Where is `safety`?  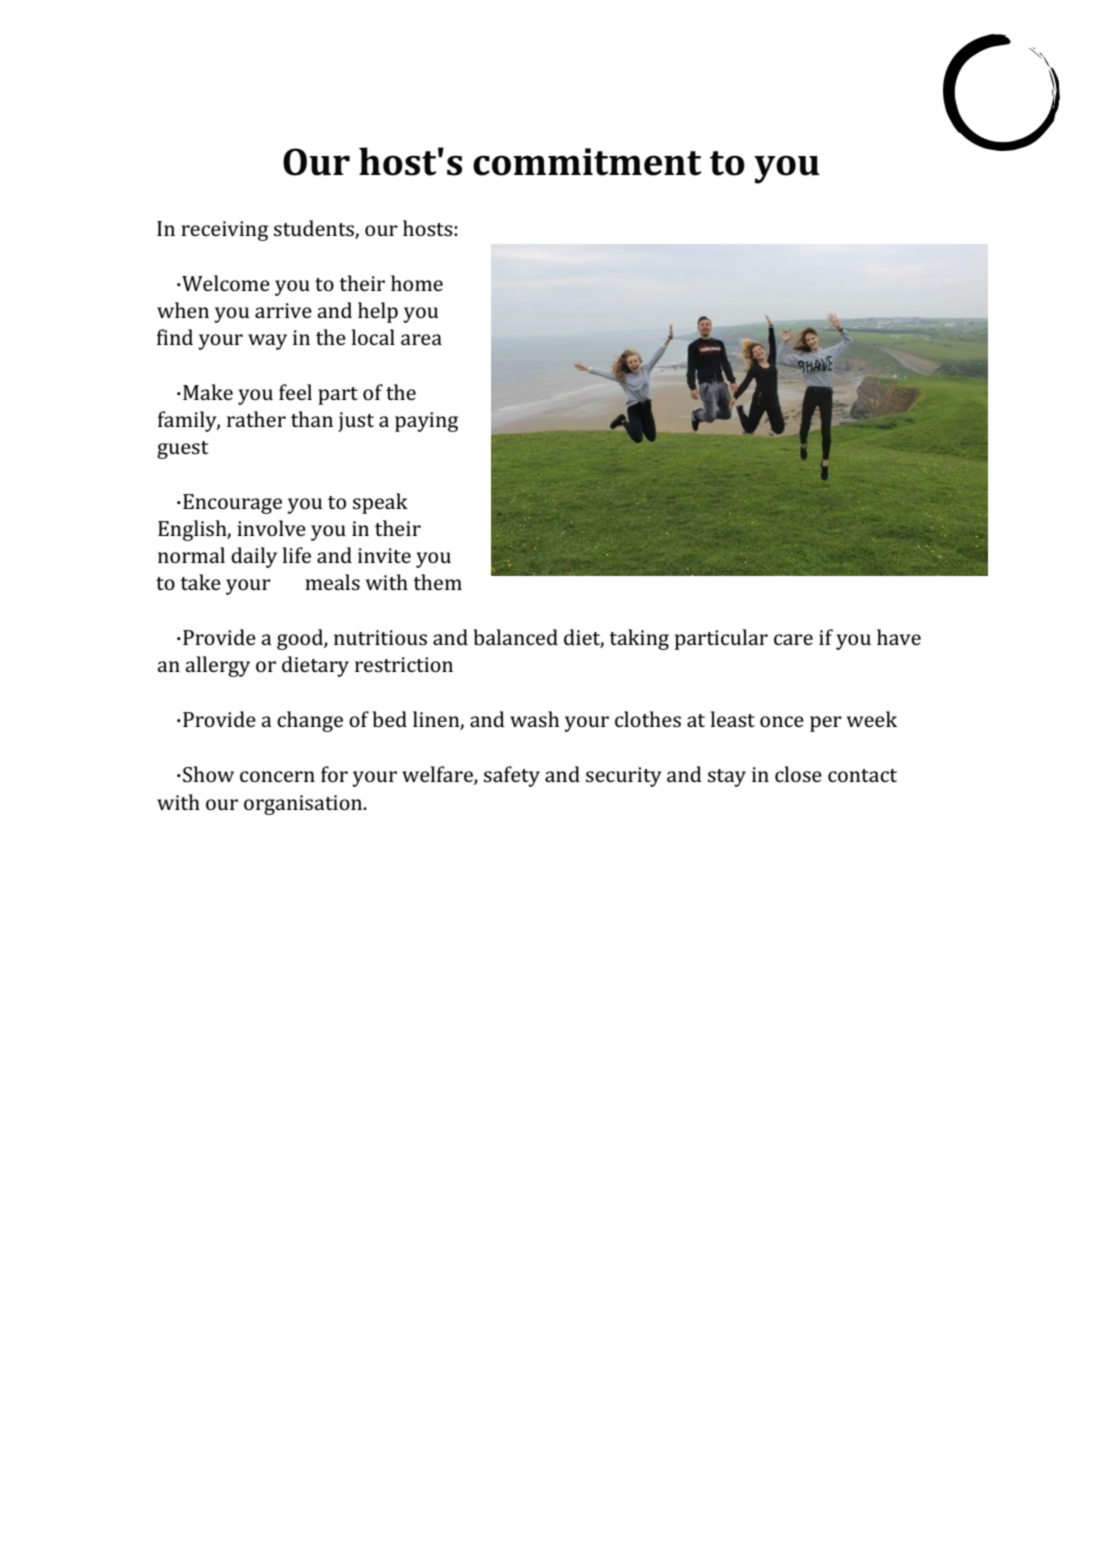 safety is located at coordinates (512, 776).
